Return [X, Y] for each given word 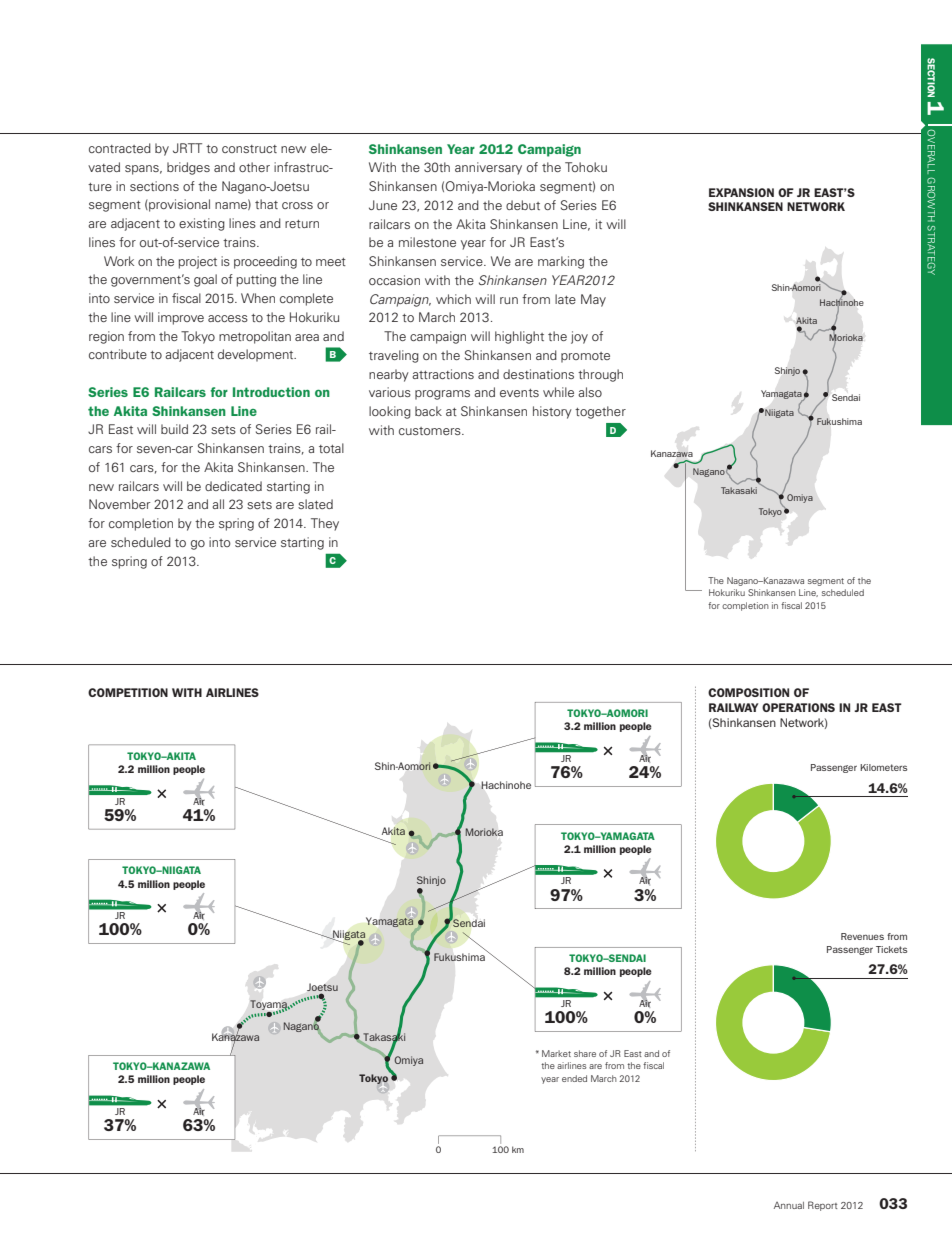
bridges [188, 168]
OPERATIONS [798, 707]
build [174, 429]
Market [556, 1053]
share [585, 1053]
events [519, 393]
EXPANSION [741, 192]
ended [574, 1078]
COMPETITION [128, 692]
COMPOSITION [748, 692]
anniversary [488, 168]
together [600, 412]
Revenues [862, 936]
